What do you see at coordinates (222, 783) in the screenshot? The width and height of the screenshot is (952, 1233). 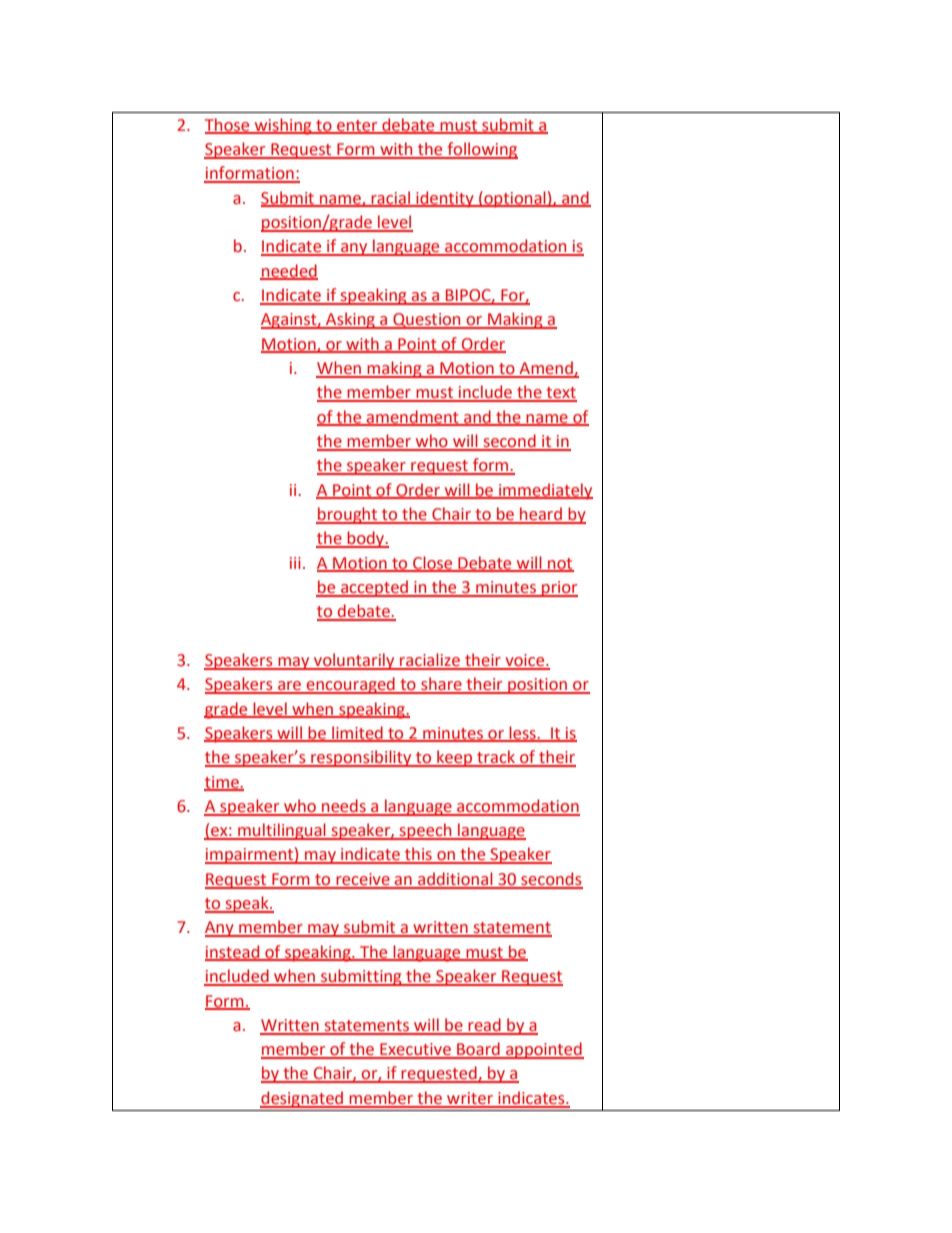 I see `time` at bounding box center [222, 783].
